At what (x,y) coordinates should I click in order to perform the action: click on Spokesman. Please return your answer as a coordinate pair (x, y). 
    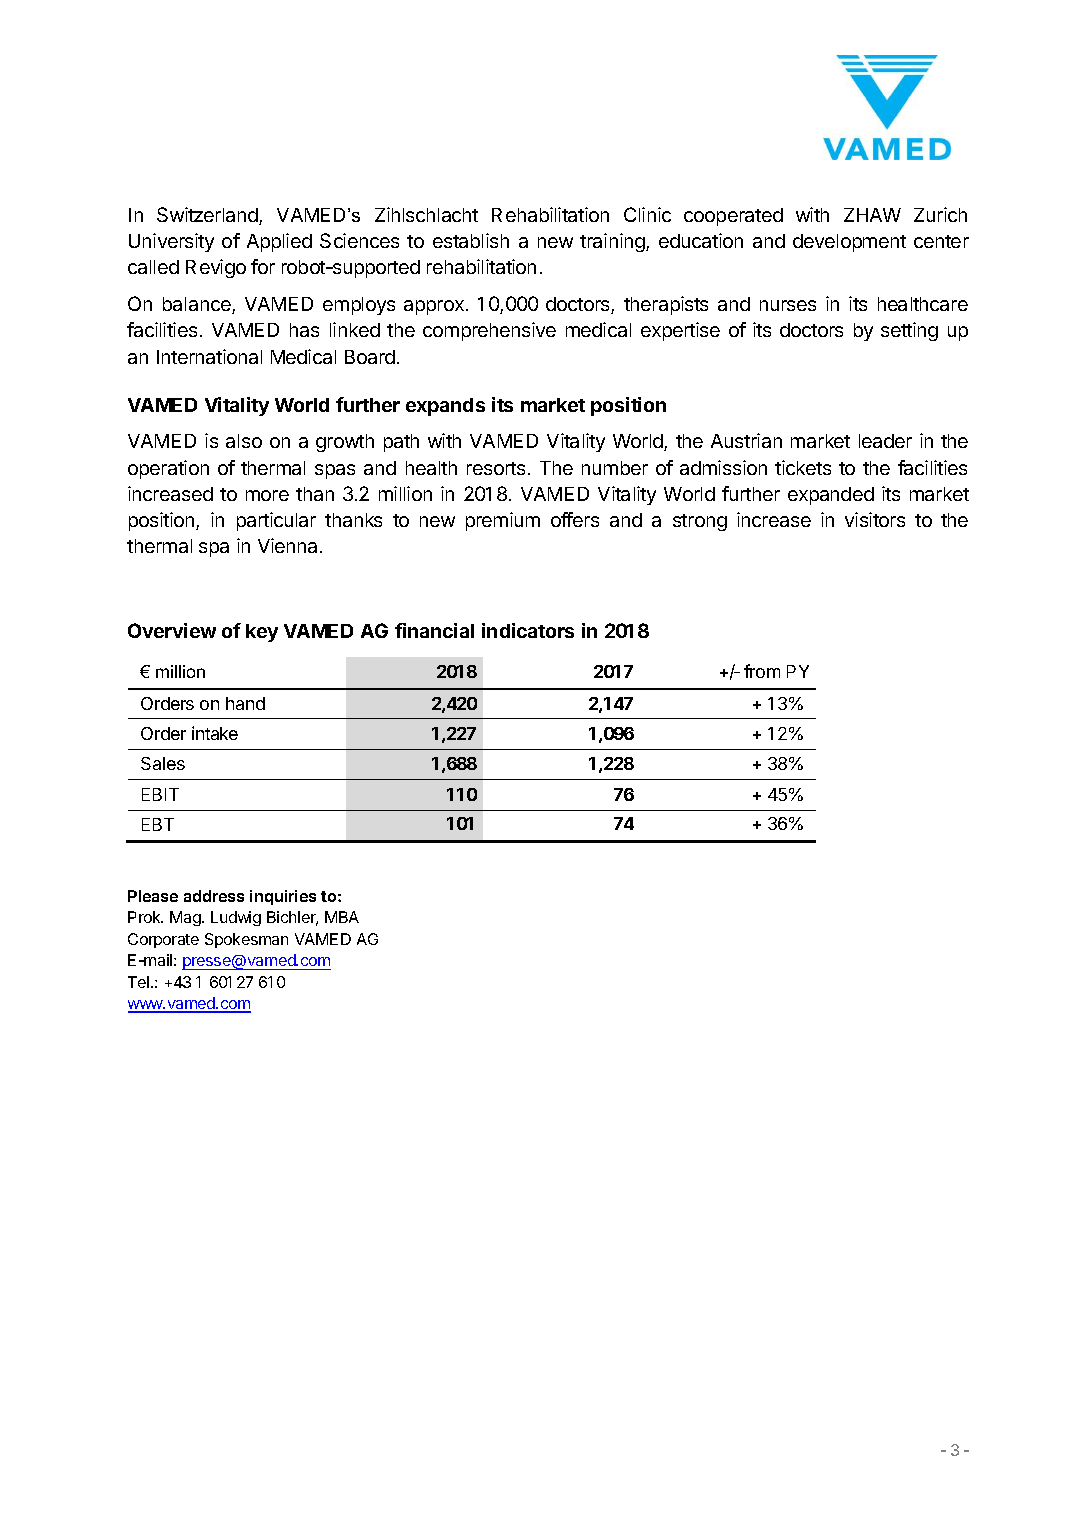
    Looking at the image, I should click on (246, 940).
